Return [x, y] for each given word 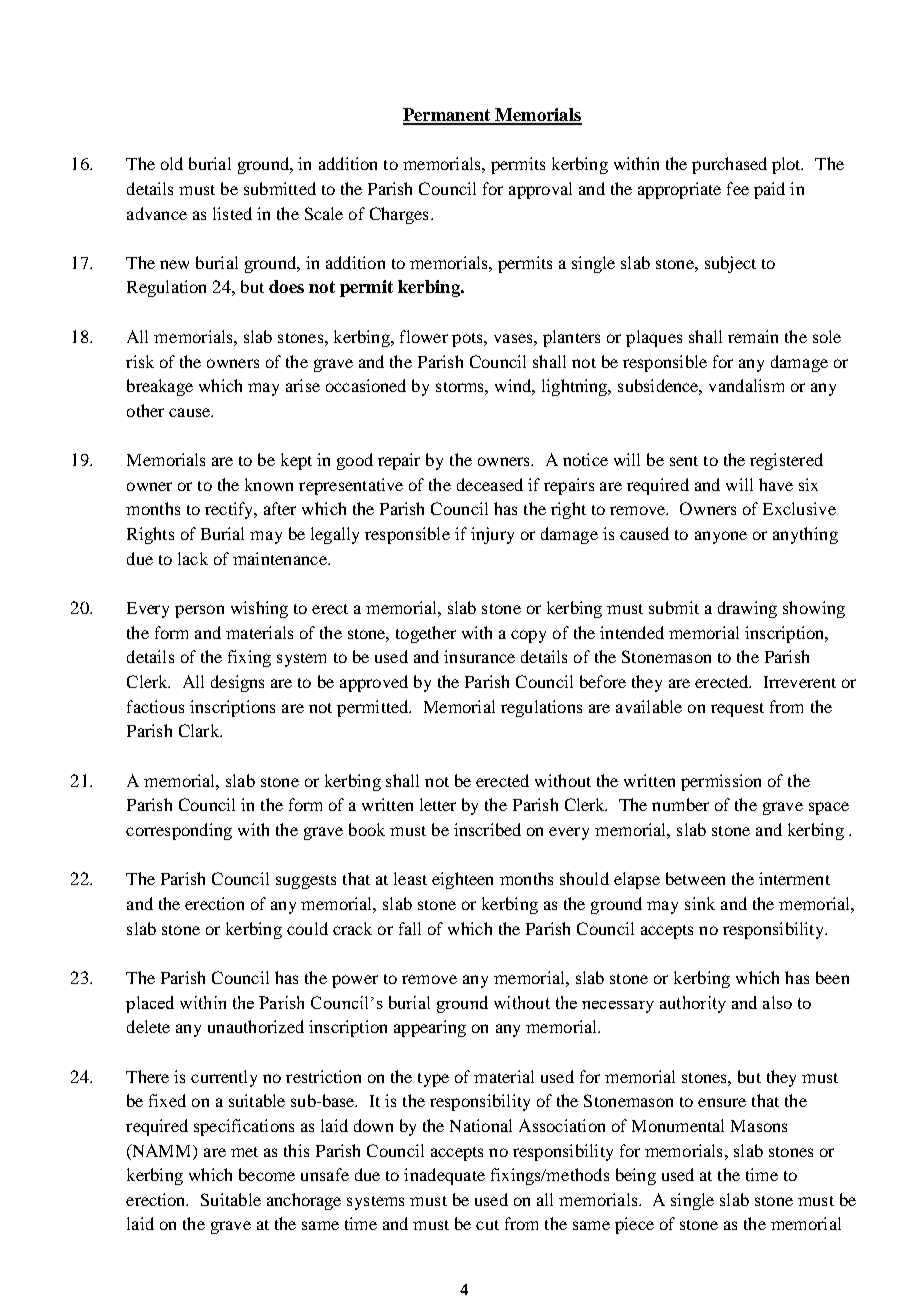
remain [753, 336]
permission [721, 782]
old [172, 163]
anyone [721, 537]
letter [438, 804]
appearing [430, 1028]
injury [492, 535]
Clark [200, 730]
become [267, 1174]
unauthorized [256, 1026]
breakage [160, 387]
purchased [729, 165]
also [777, 1002]
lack [193, 558]
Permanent [448, 116]
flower [424, 336]
